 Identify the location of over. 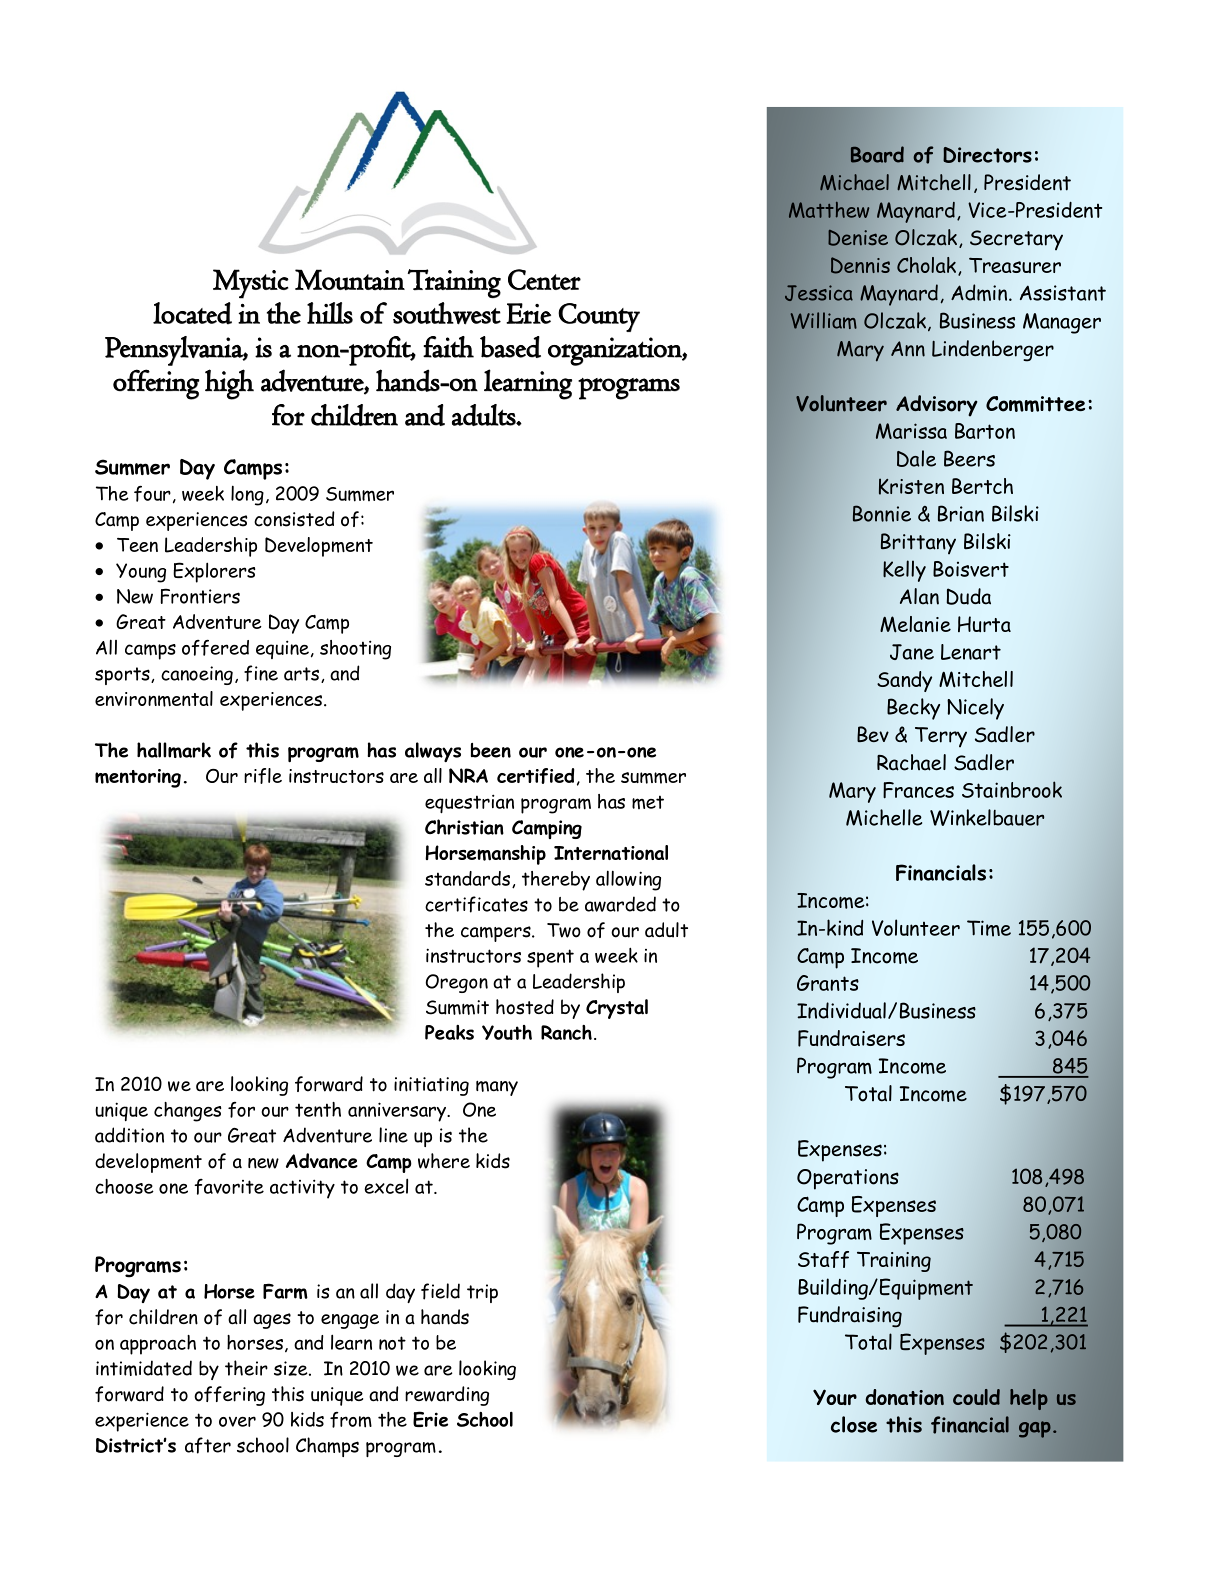
(237, 1421).
